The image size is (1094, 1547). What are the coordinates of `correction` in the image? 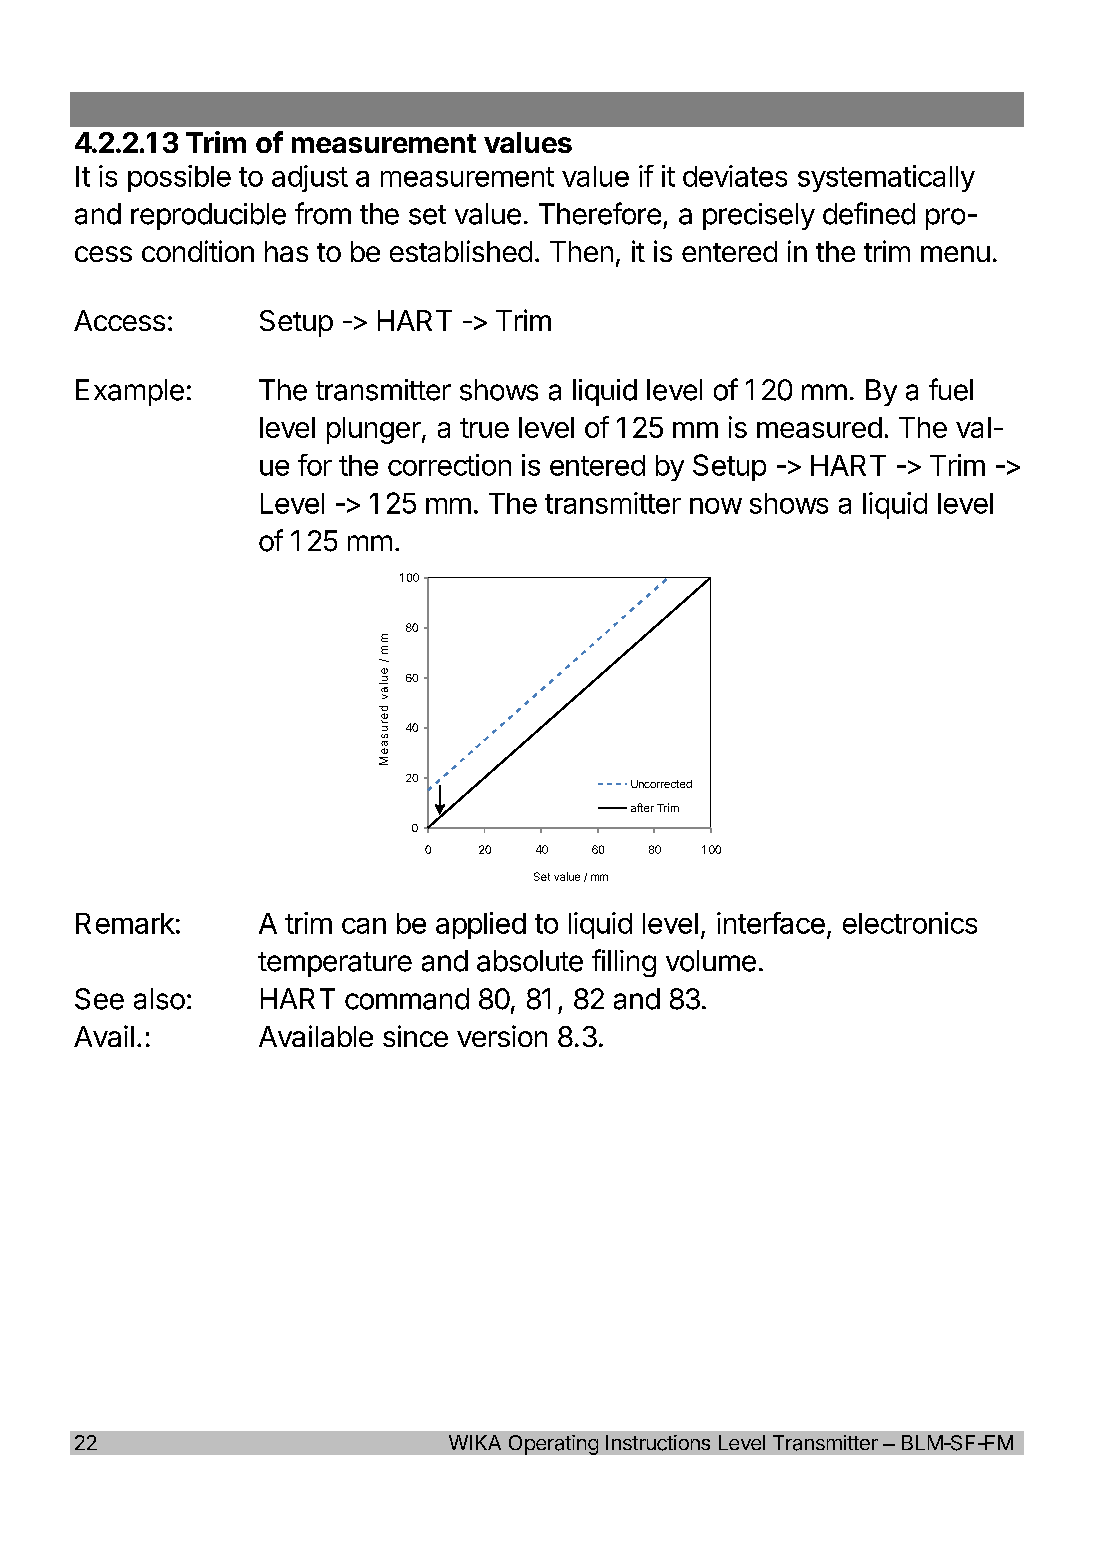 It's located at (449, 465).
